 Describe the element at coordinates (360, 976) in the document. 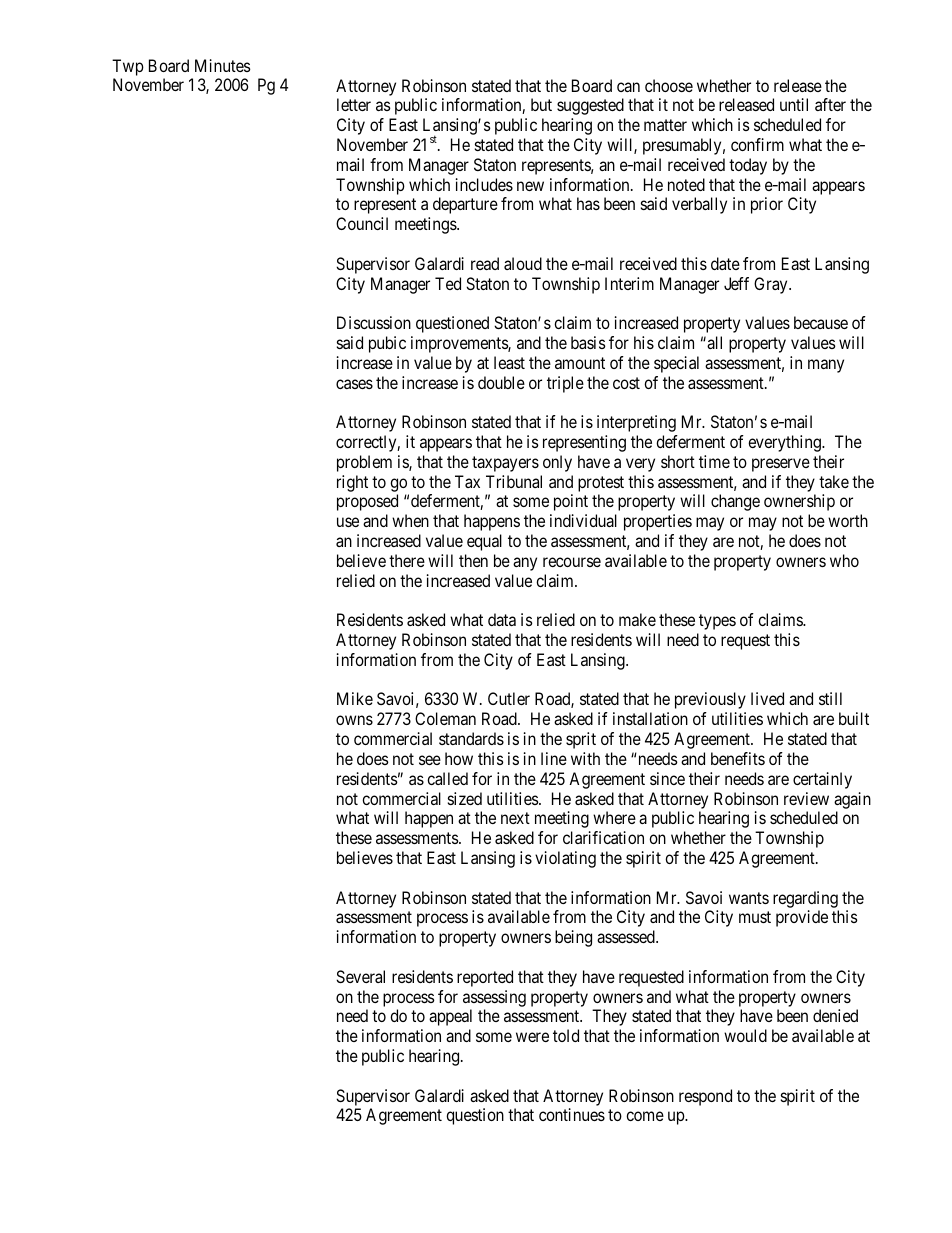

I see `Several` at that location.
